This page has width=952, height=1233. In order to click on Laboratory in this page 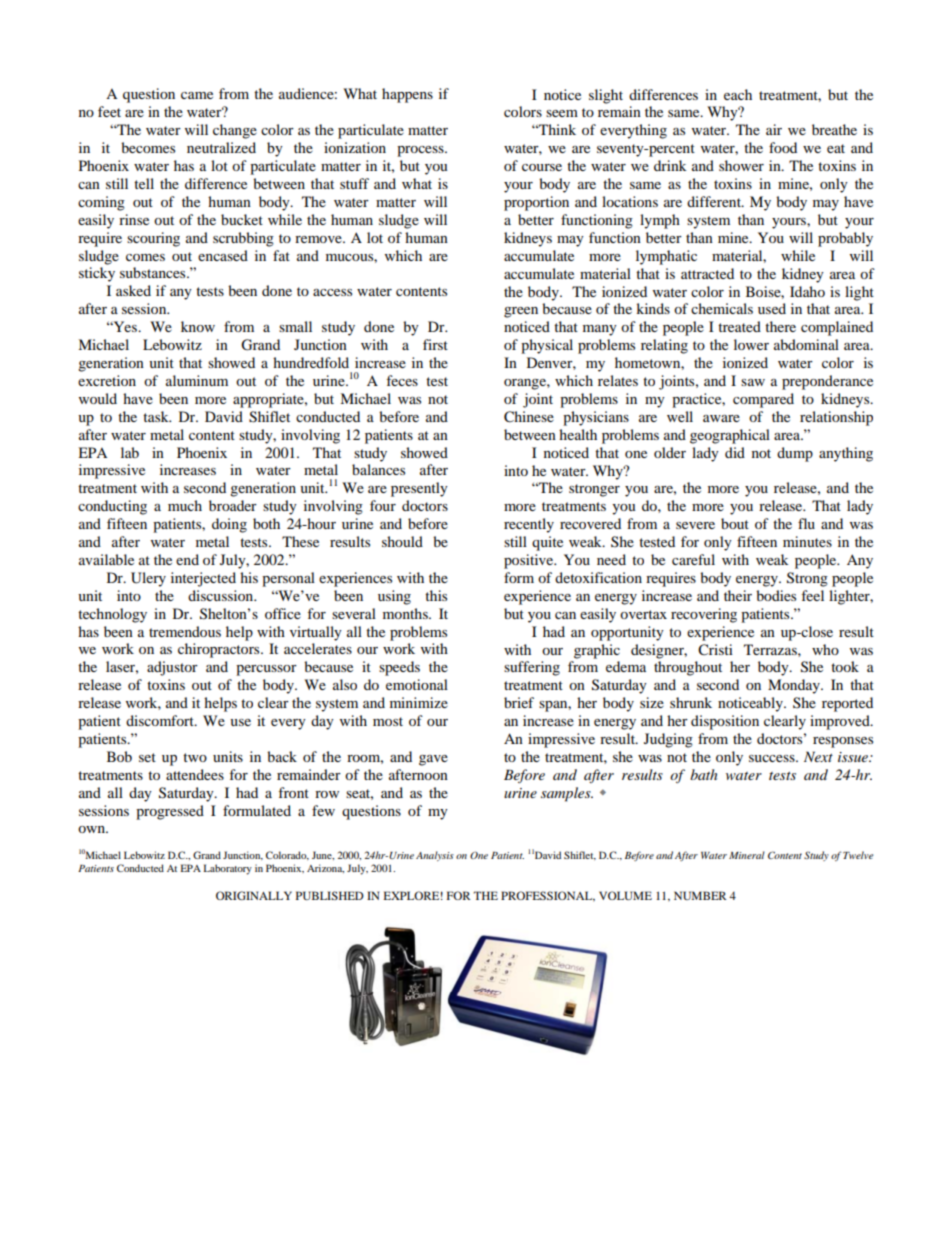, I will do `click(227, 869)`.
